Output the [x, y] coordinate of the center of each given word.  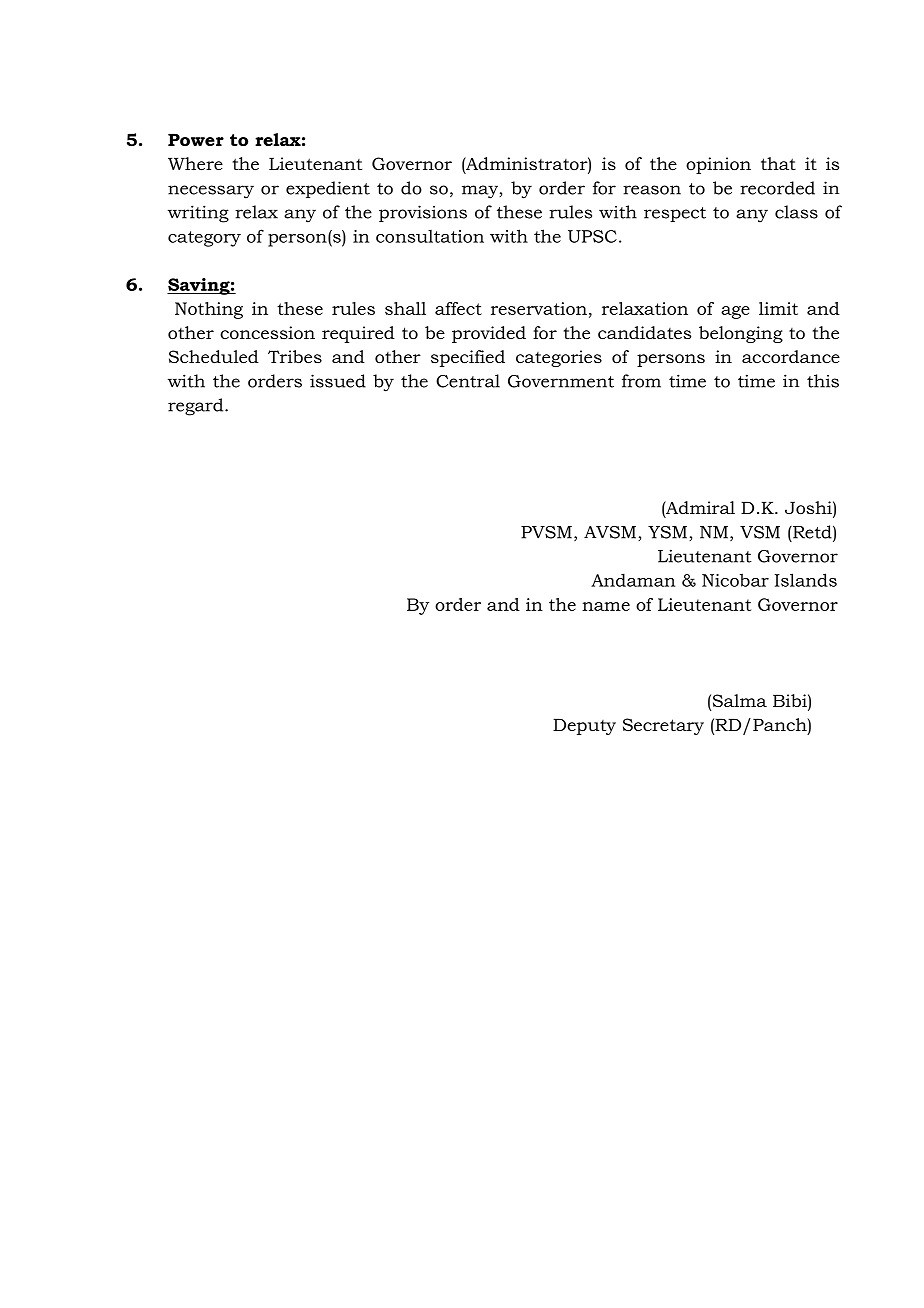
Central [468, 381]
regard [197, 407]
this [823, 381]
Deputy [584, 727]
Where [195, 163]
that [778, 163]
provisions [423, 213]
